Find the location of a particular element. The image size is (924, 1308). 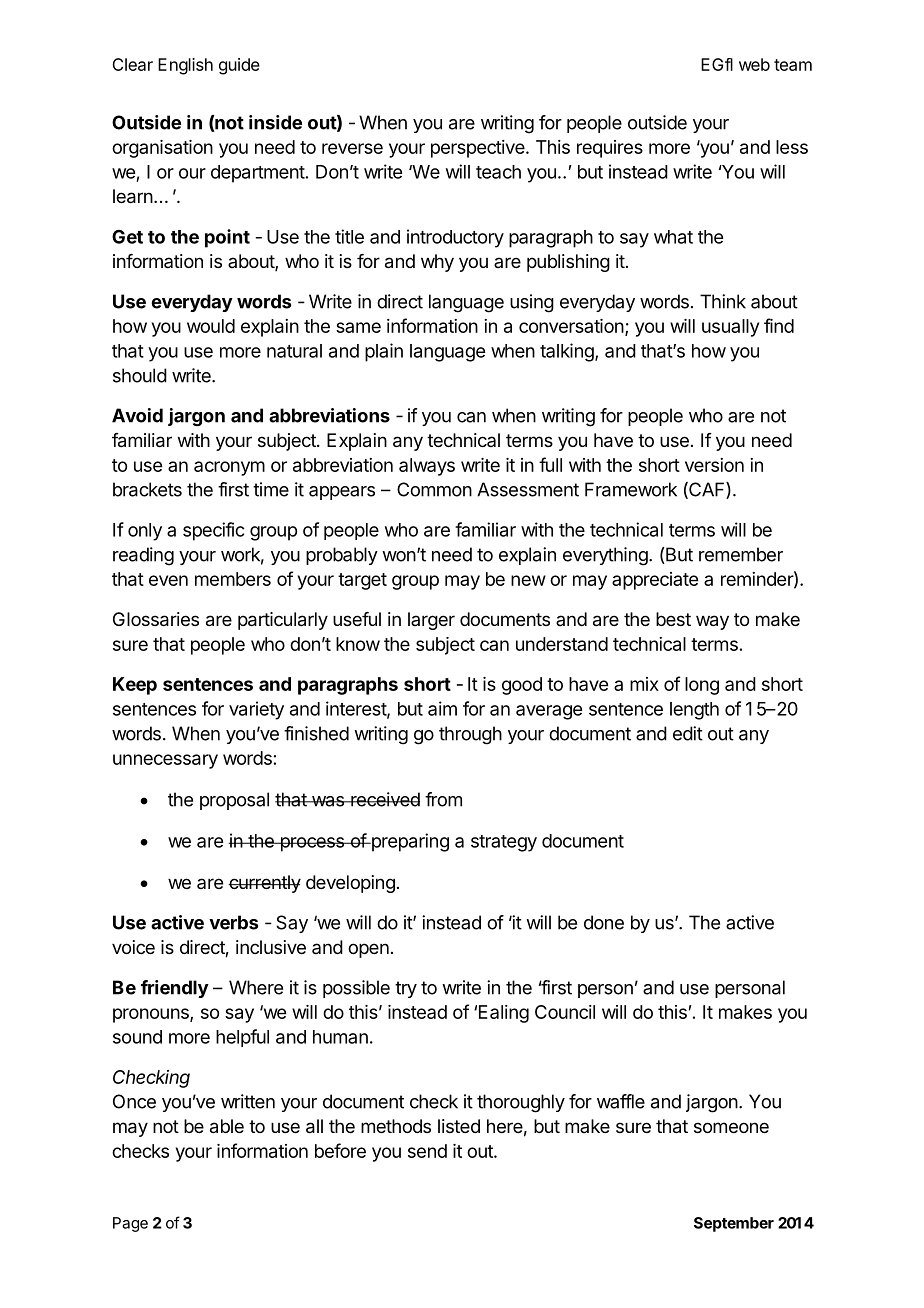

web is located at coordinates (754, 64).
